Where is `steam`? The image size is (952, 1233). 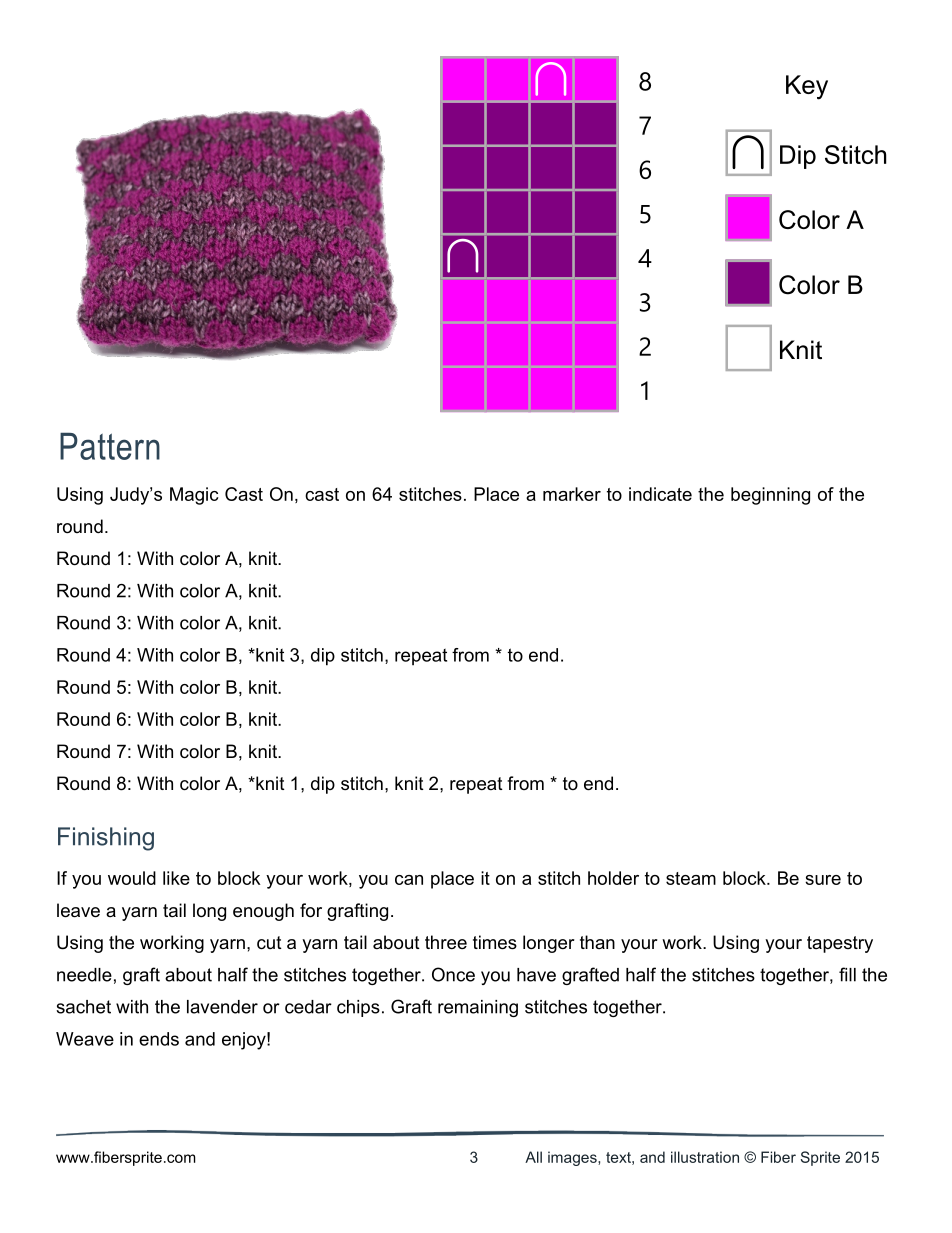 steam is located at coordinates (691, 878).
